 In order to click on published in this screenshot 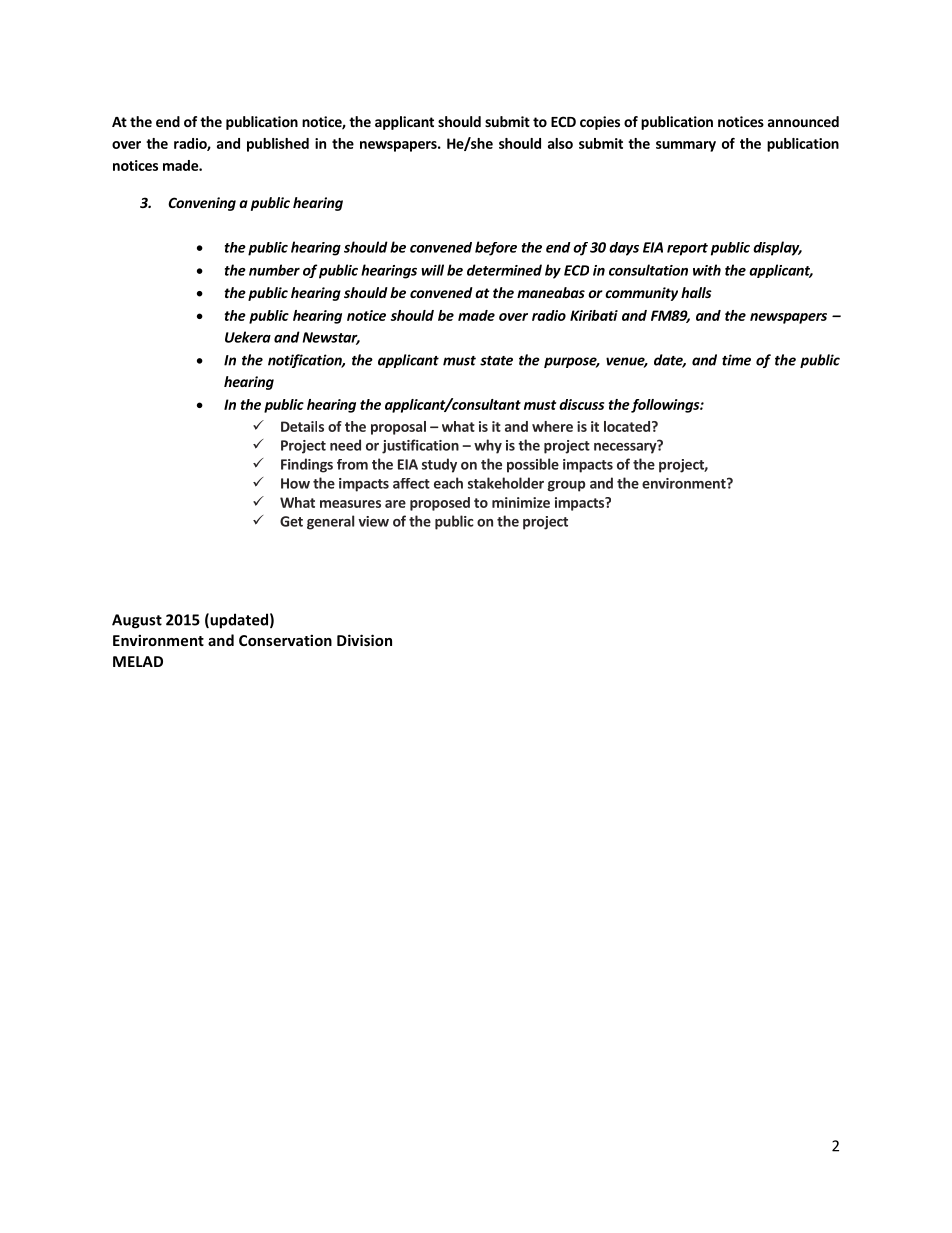, I will do `click(278, 145)`.
